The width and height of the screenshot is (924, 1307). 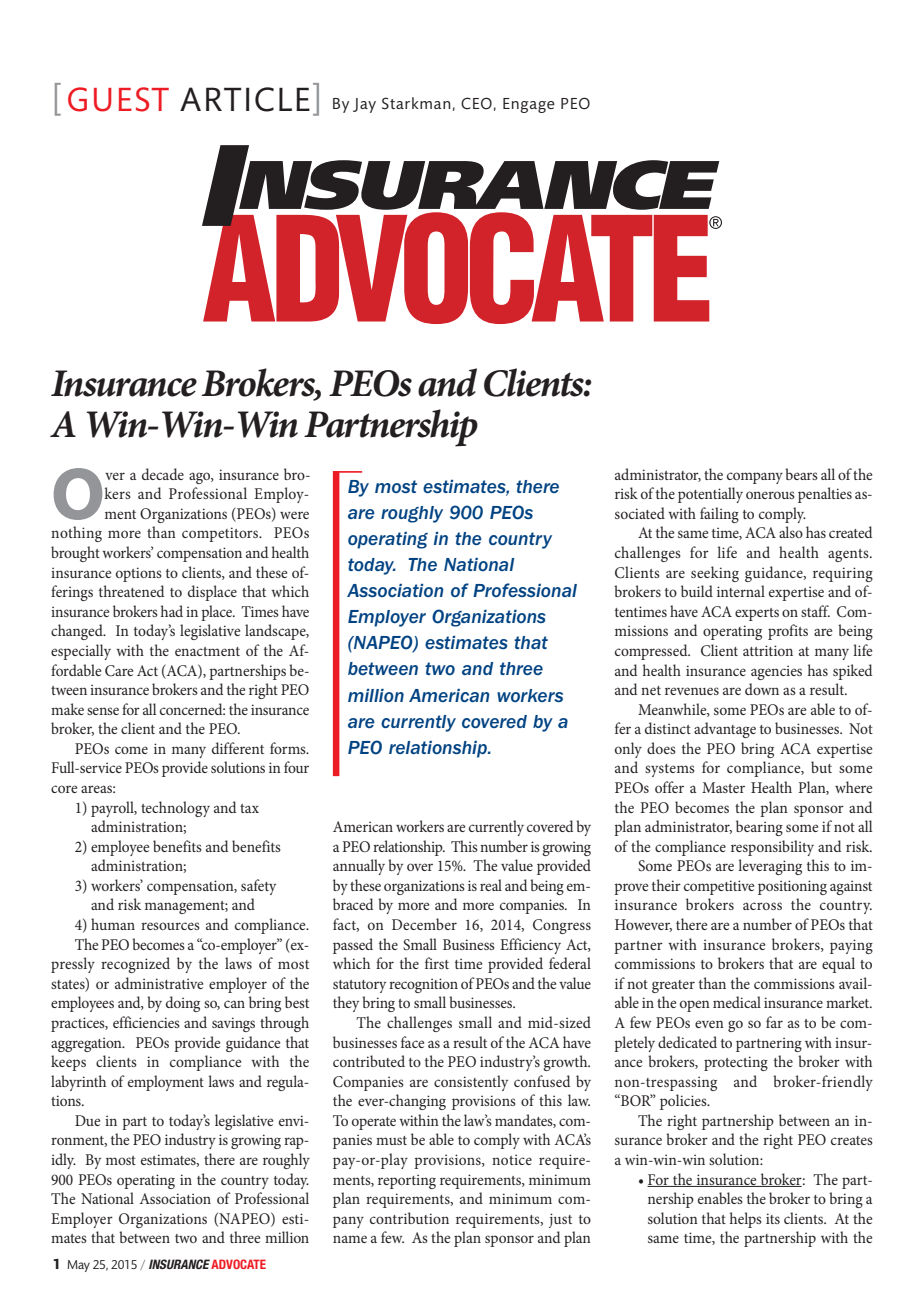 What do you see at coordinates (762, 689) in the screenshot?
I see `down` at bounding box center [762, 689].
